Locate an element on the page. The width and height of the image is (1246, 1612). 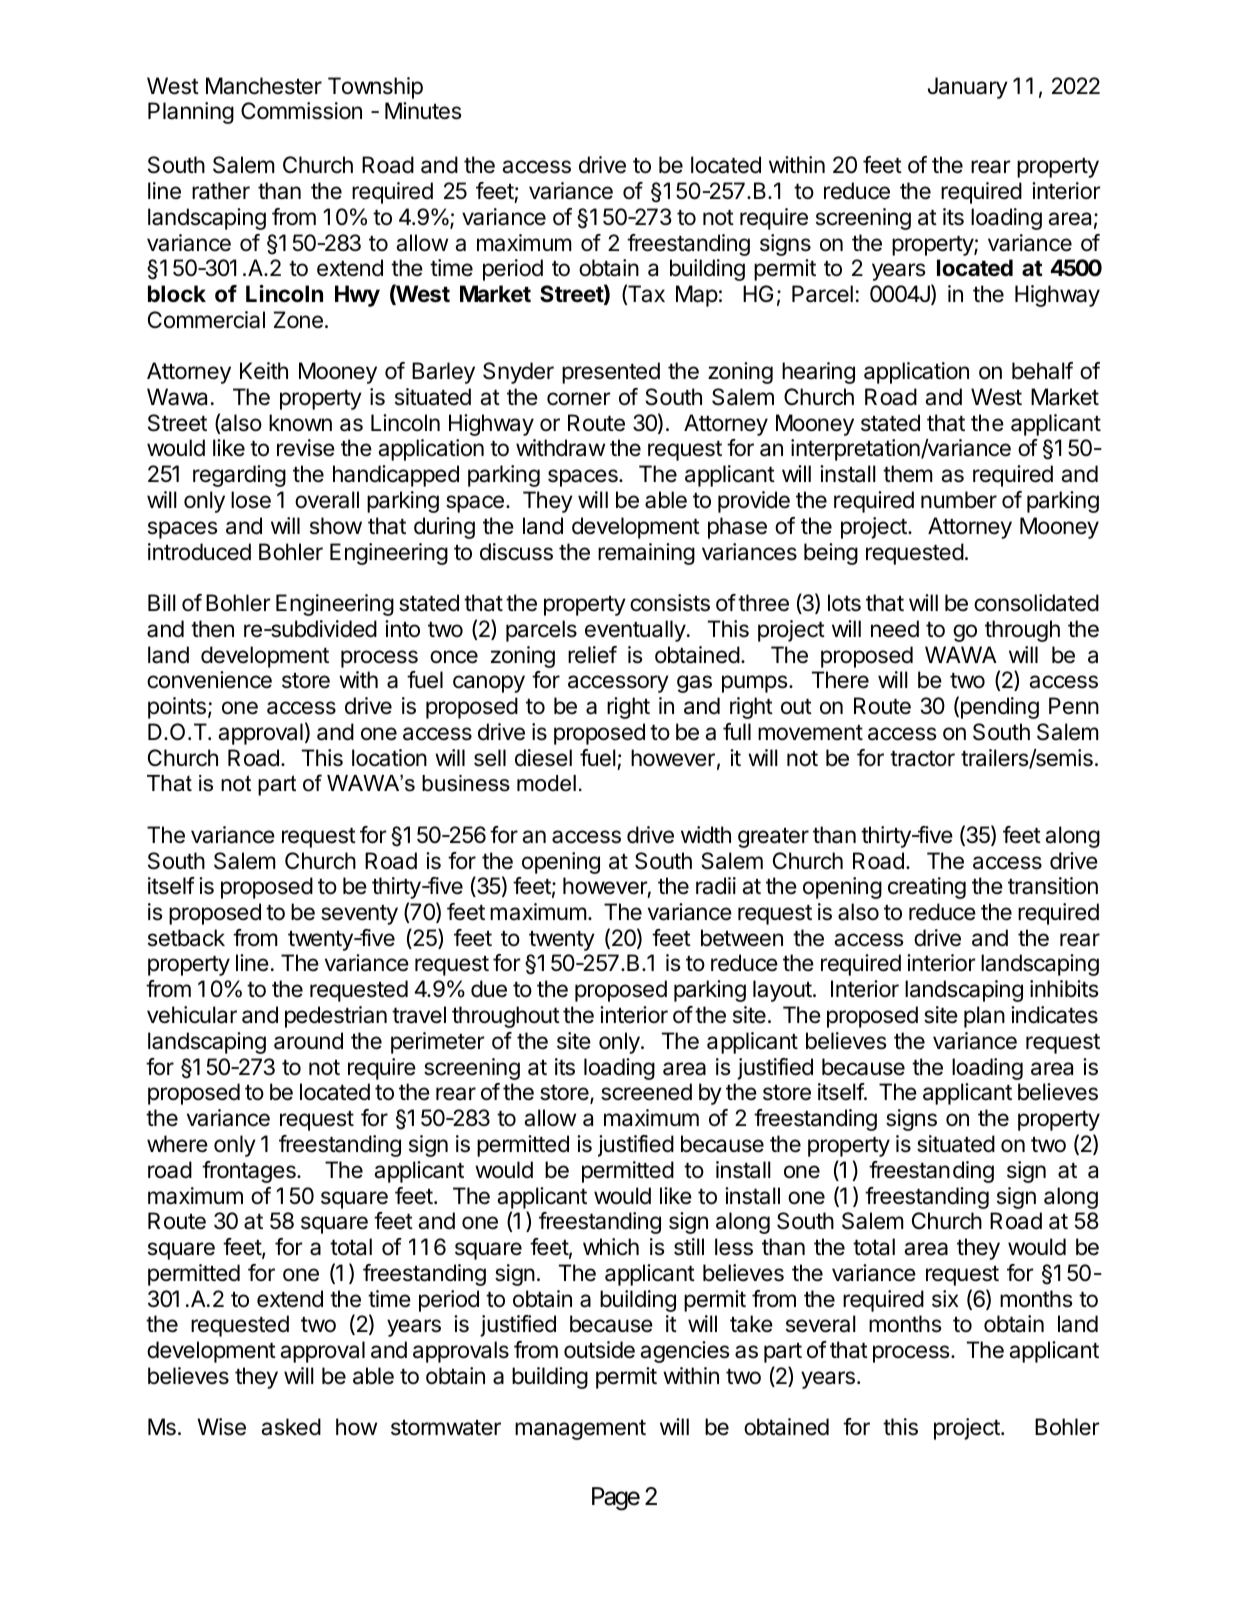
around is located at coordinates (308, 1041).
